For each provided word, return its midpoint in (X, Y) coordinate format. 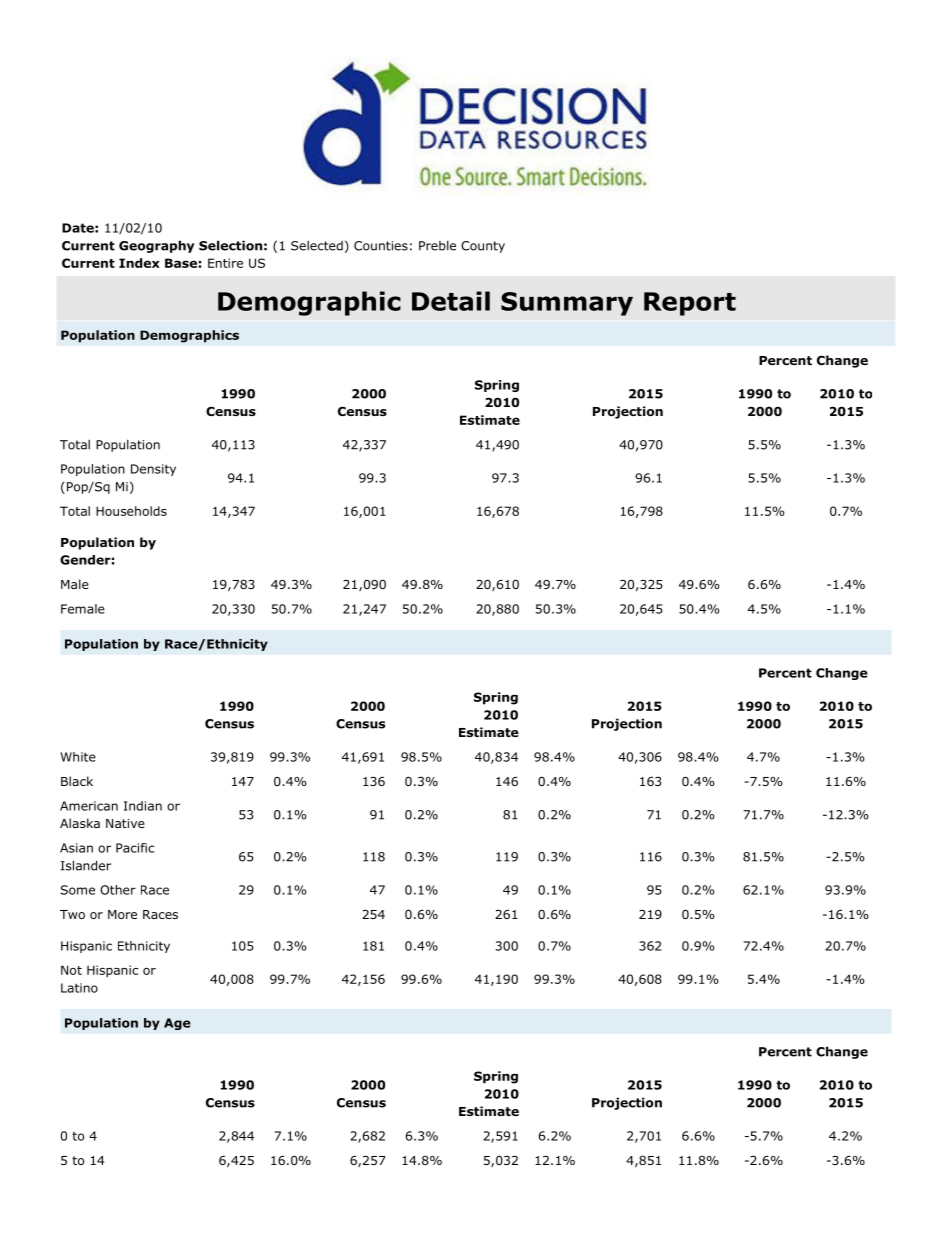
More (122, 914)
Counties (381, 246)
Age (177, 1024)
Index (139, 263)
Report (690, 304)
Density (153, 470)
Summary (567, 304)
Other (118, 890)
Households (131, 511)
